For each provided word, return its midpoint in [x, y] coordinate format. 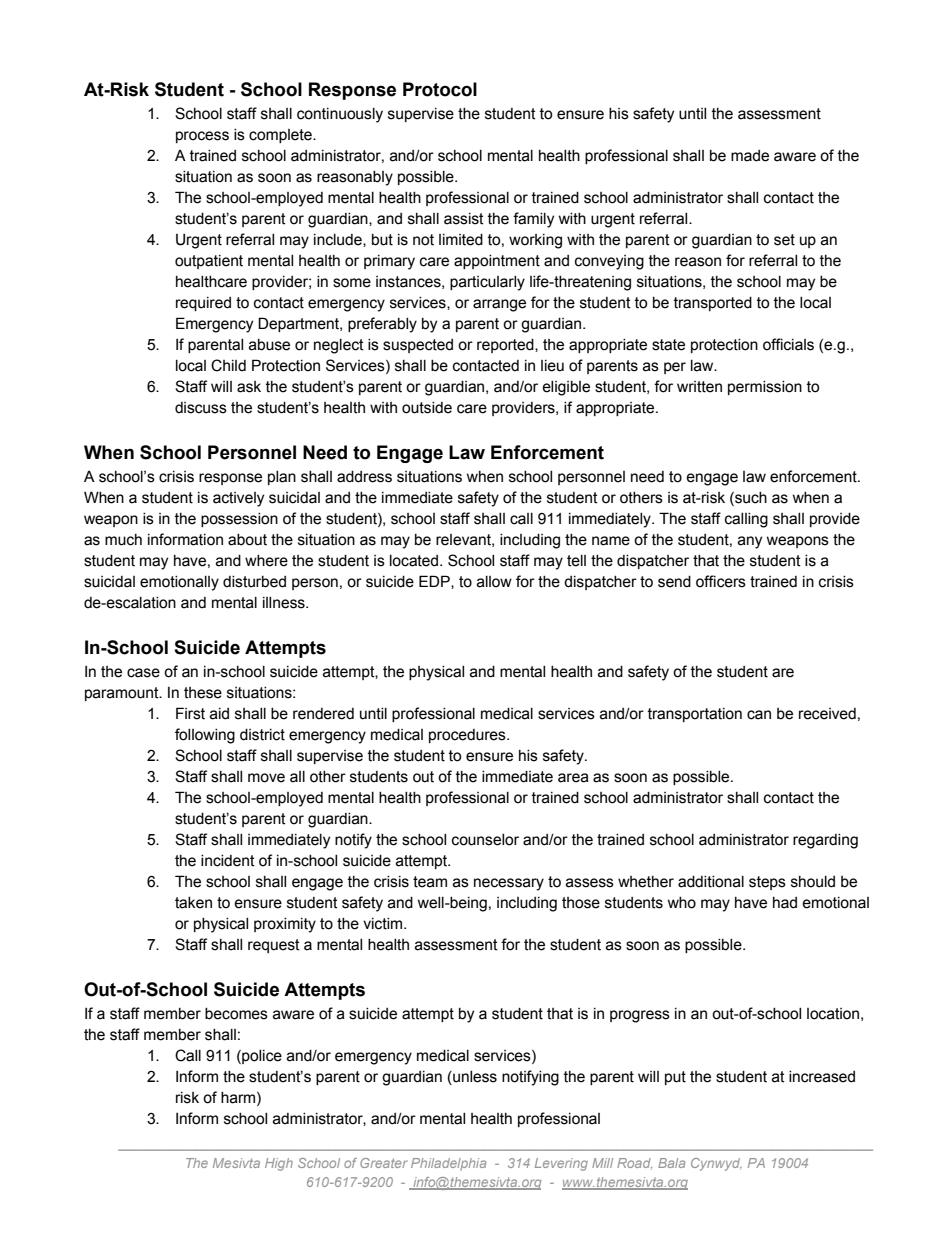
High [279, 1164]
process [202, 137]
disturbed [254, 582]
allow [494, 582]
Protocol [440, 89]
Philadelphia [448, 1164]
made [750, 156]
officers [721, 581]
